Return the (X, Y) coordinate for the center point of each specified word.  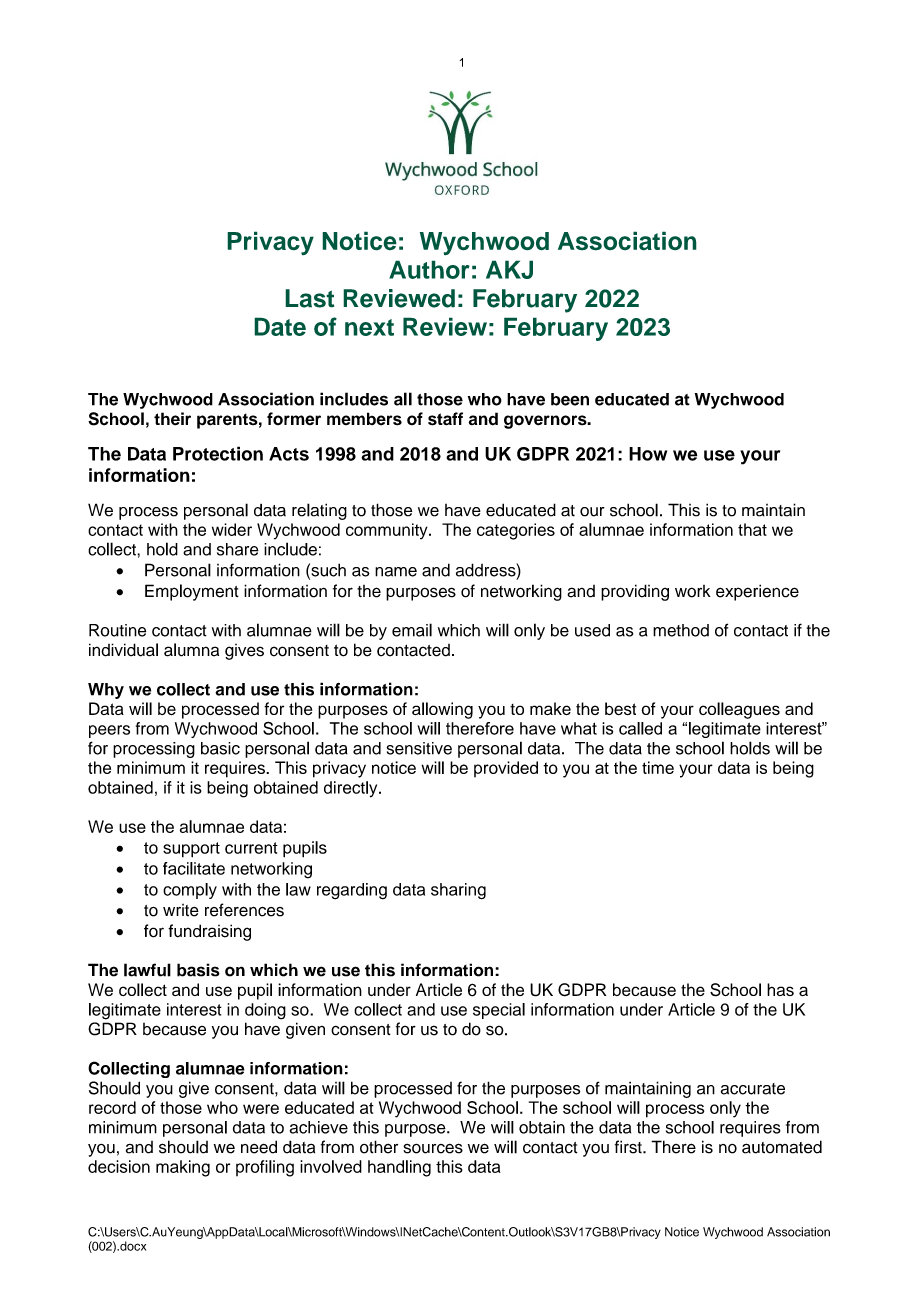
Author (429, 269)
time (658, 767)
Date (280, 326)
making (183, 1168)
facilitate (194, 868)
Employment (192, 592)
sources (433, 1148)
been (570, 399)
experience (757, 592)
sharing (458, 891)
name (396, 572)
